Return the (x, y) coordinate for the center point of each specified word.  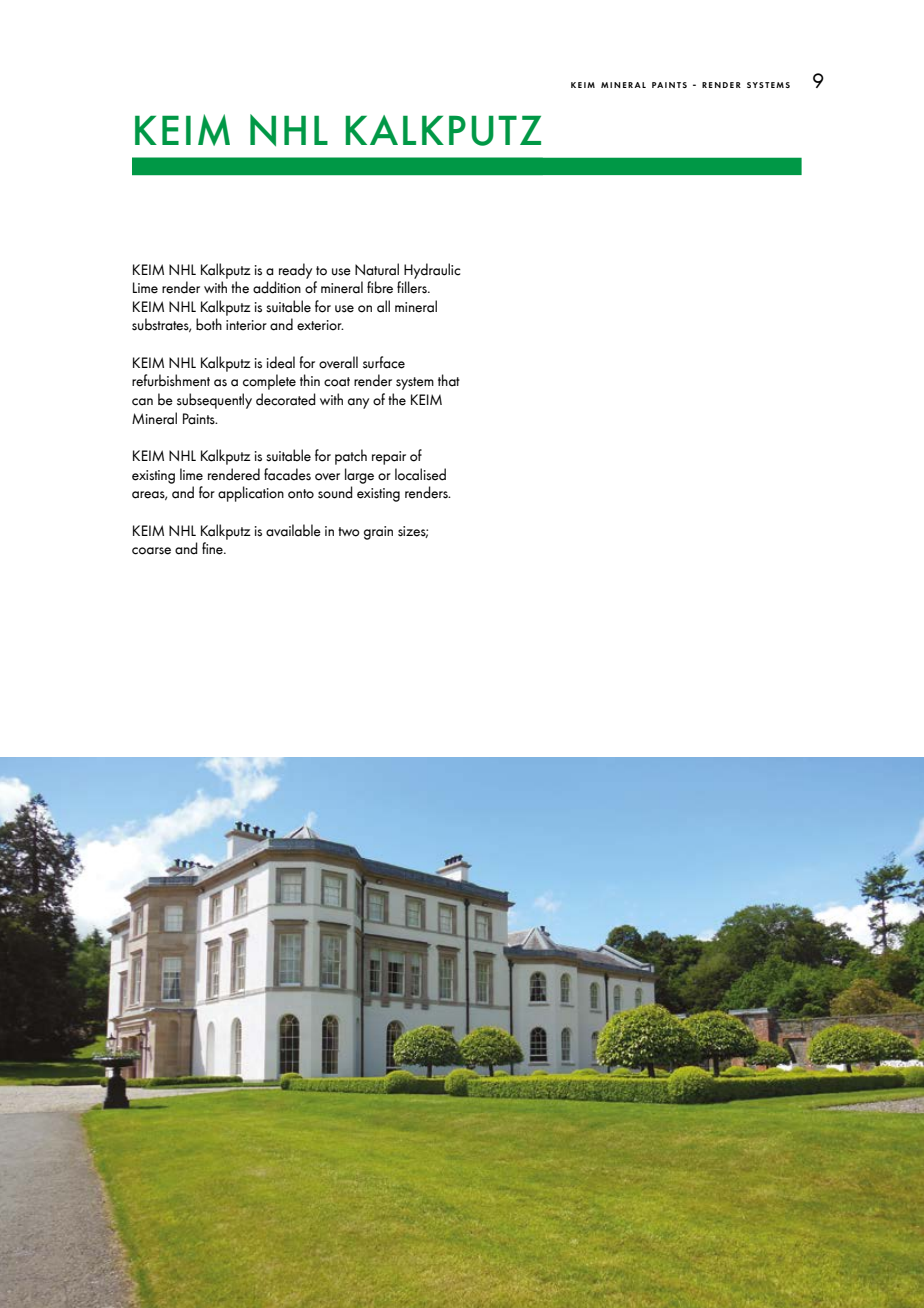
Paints (200, 419)
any (358, 403)
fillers (413, 287)
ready (295, 271)
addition (277, 287)
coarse (151, 551)
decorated (286, 399)
